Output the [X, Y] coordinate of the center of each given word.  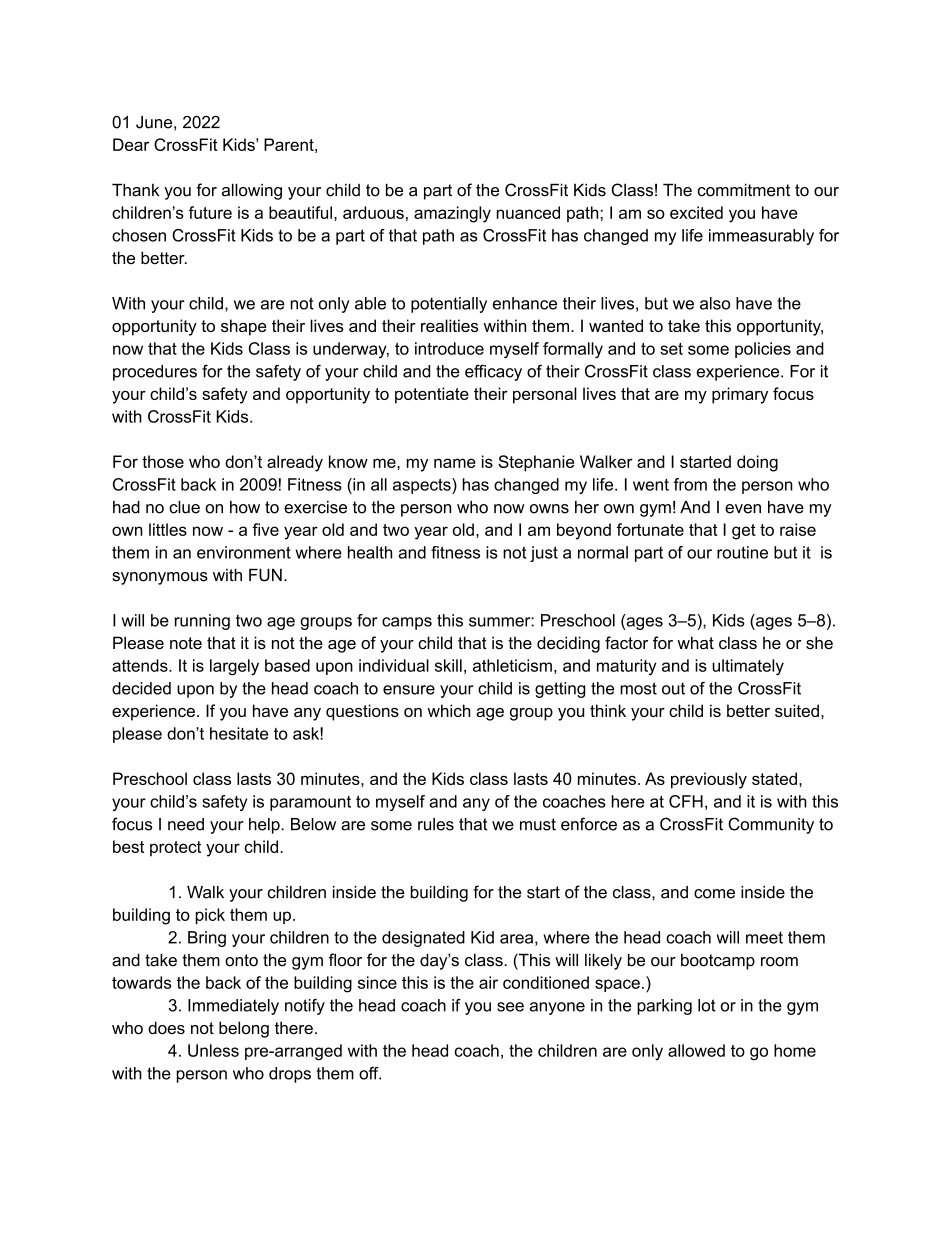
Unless [213, 1050]
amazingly [452, 214]
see [510, 1007]
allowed [696, 1050]
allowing [252, 191]
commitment [743, 190]
